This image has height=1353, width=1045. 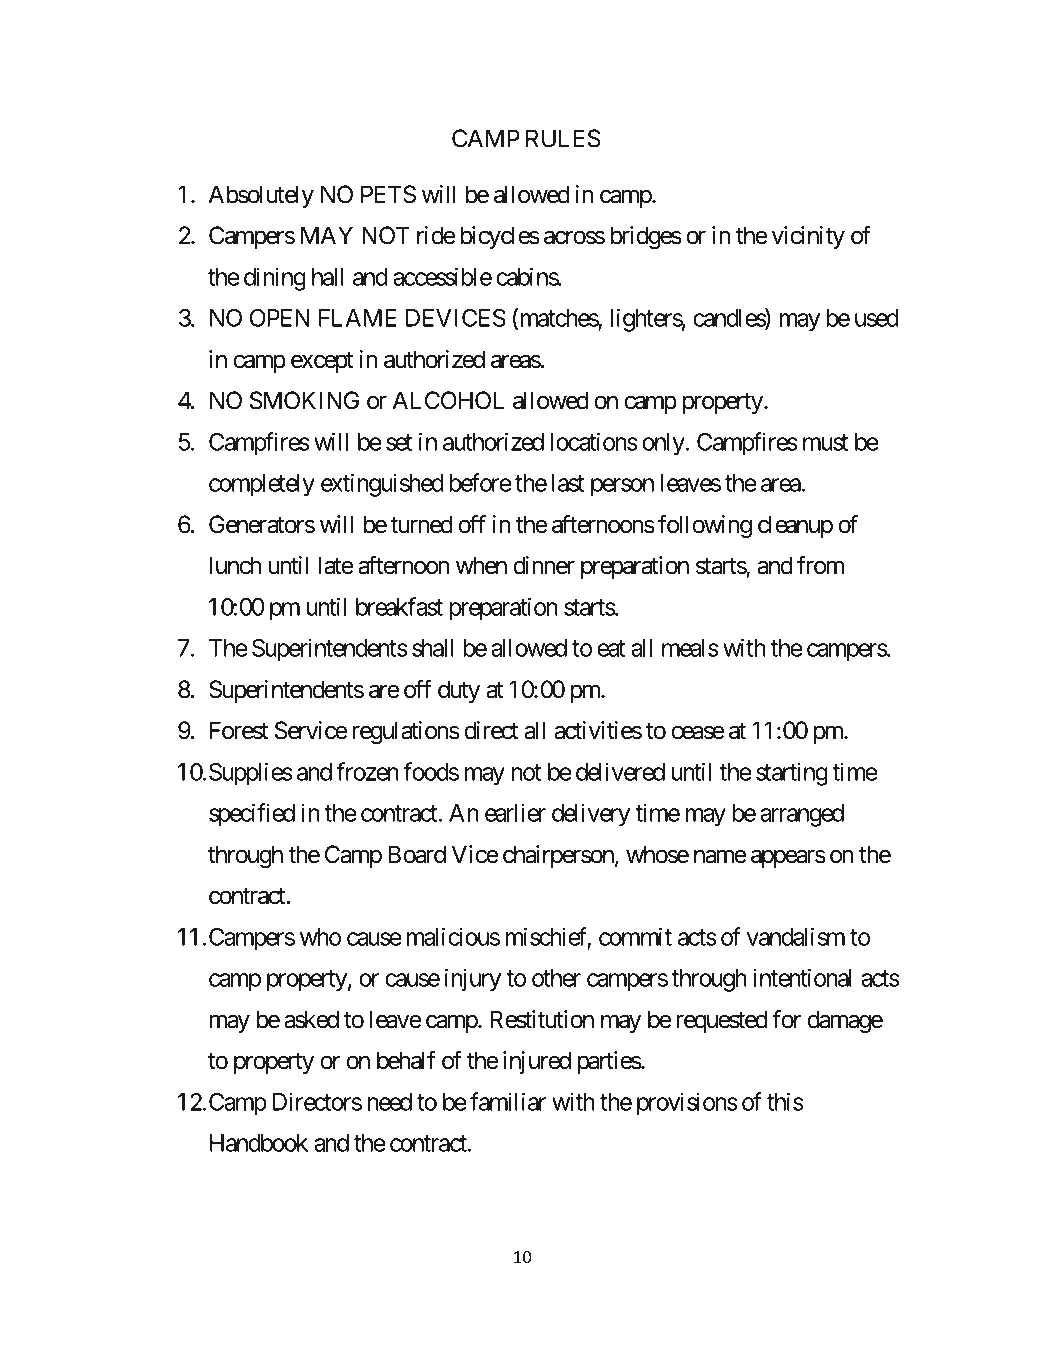 I want to click on specified, so click(x=252, y=815).
